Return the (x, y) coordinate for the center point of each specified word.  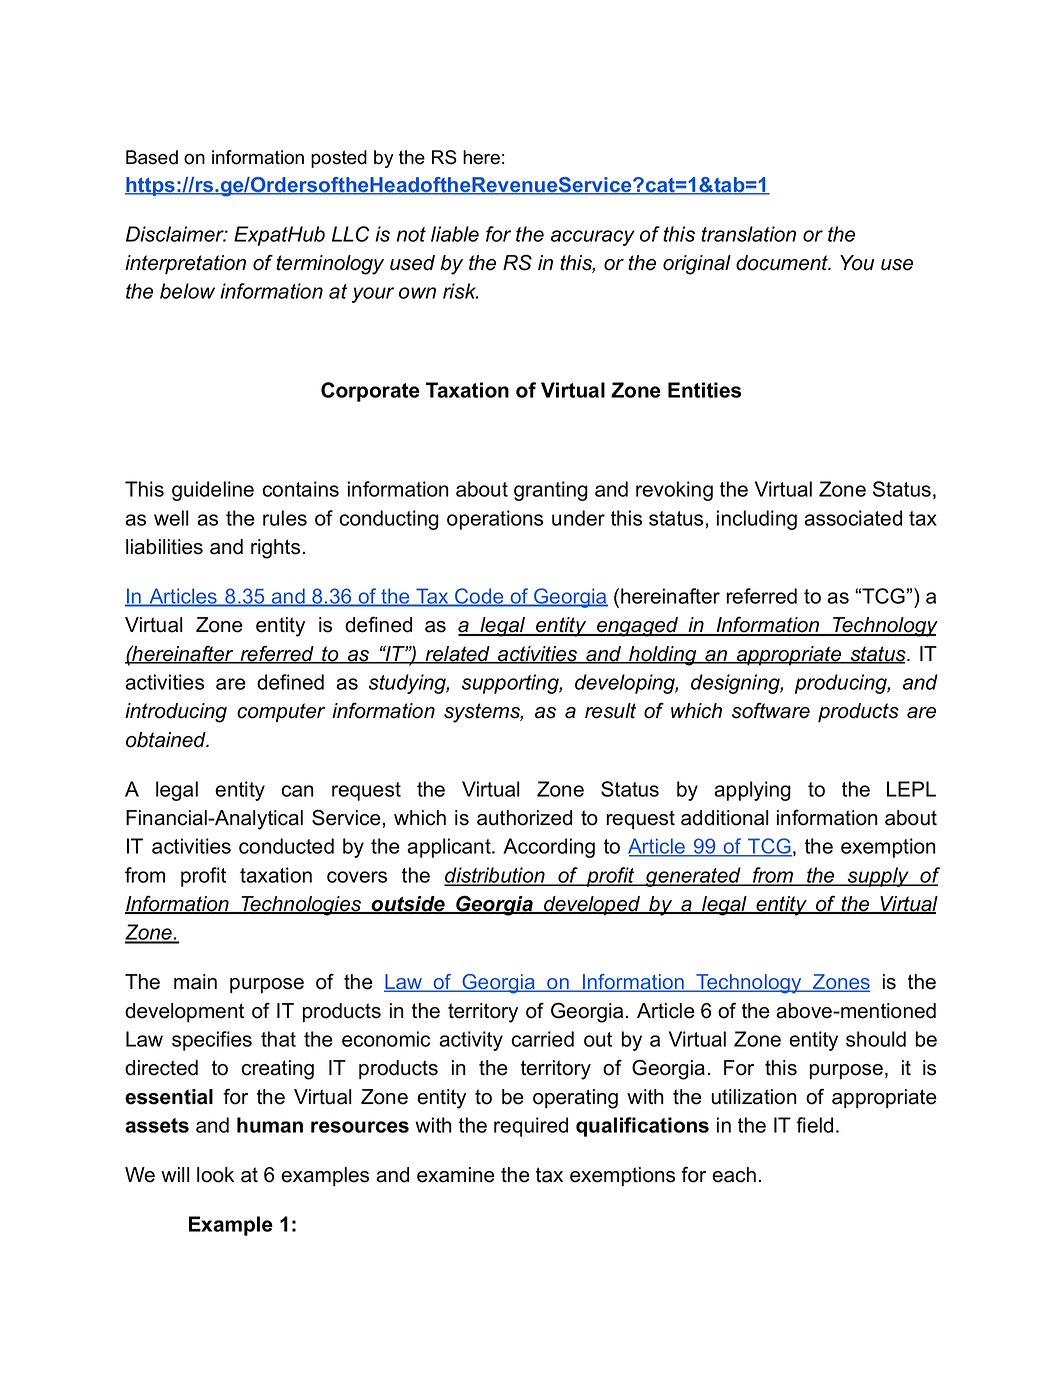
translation (748, 234)
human (270, 1125)
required (531, 1127)
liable (455, 234)
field (814, 1125)
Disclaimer (176, 234)
